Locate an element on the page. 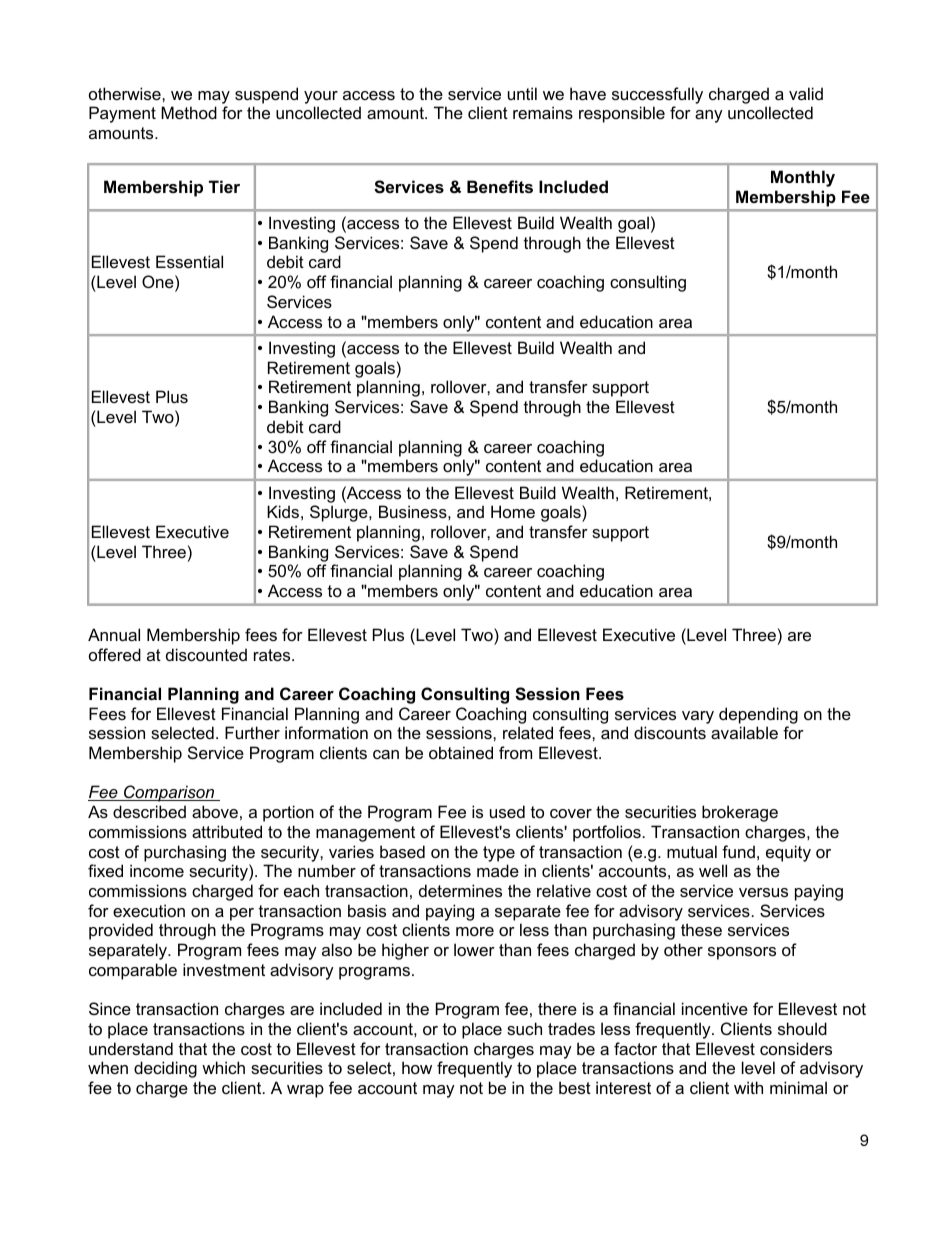 Image resolution: width=952 pixels, height=1233 pixels. available is located at coordinates (744, 732).
